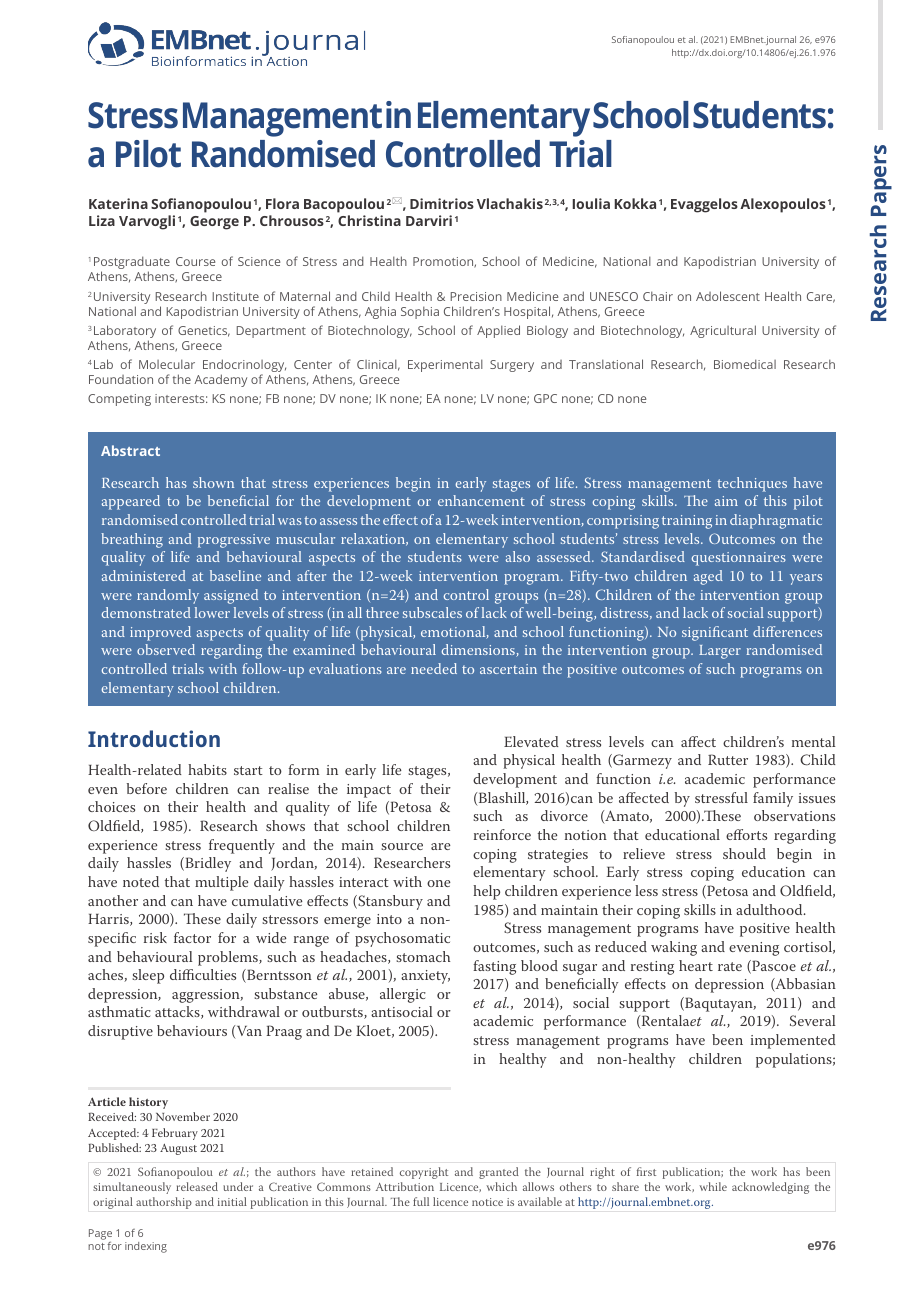 The height and width of the screenshot is (1308, 924). I want to click on techniques, so click(752, 484).
